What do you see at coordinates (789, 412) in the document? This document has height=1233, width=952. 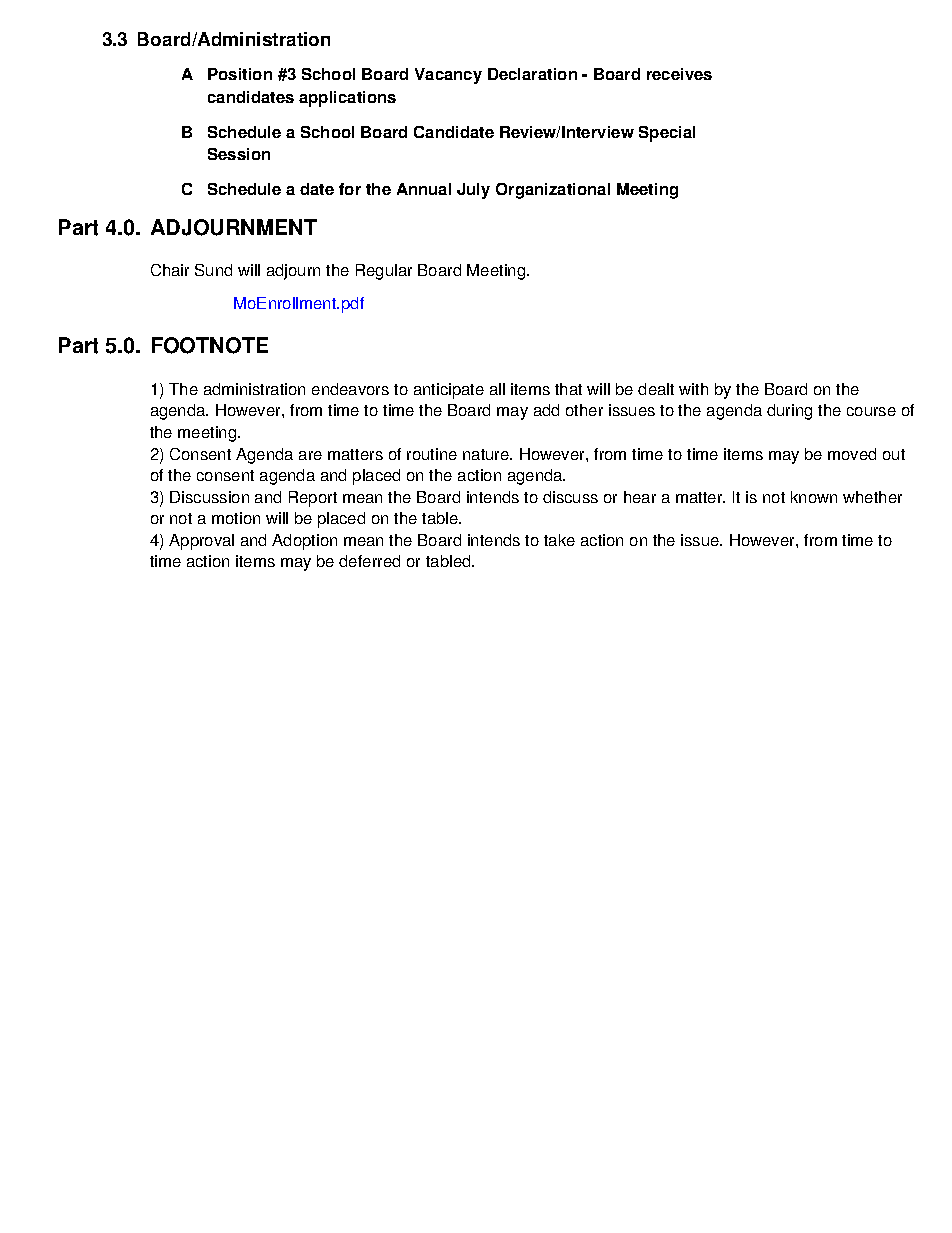 I see `during` at bounding box center [789, 412].
